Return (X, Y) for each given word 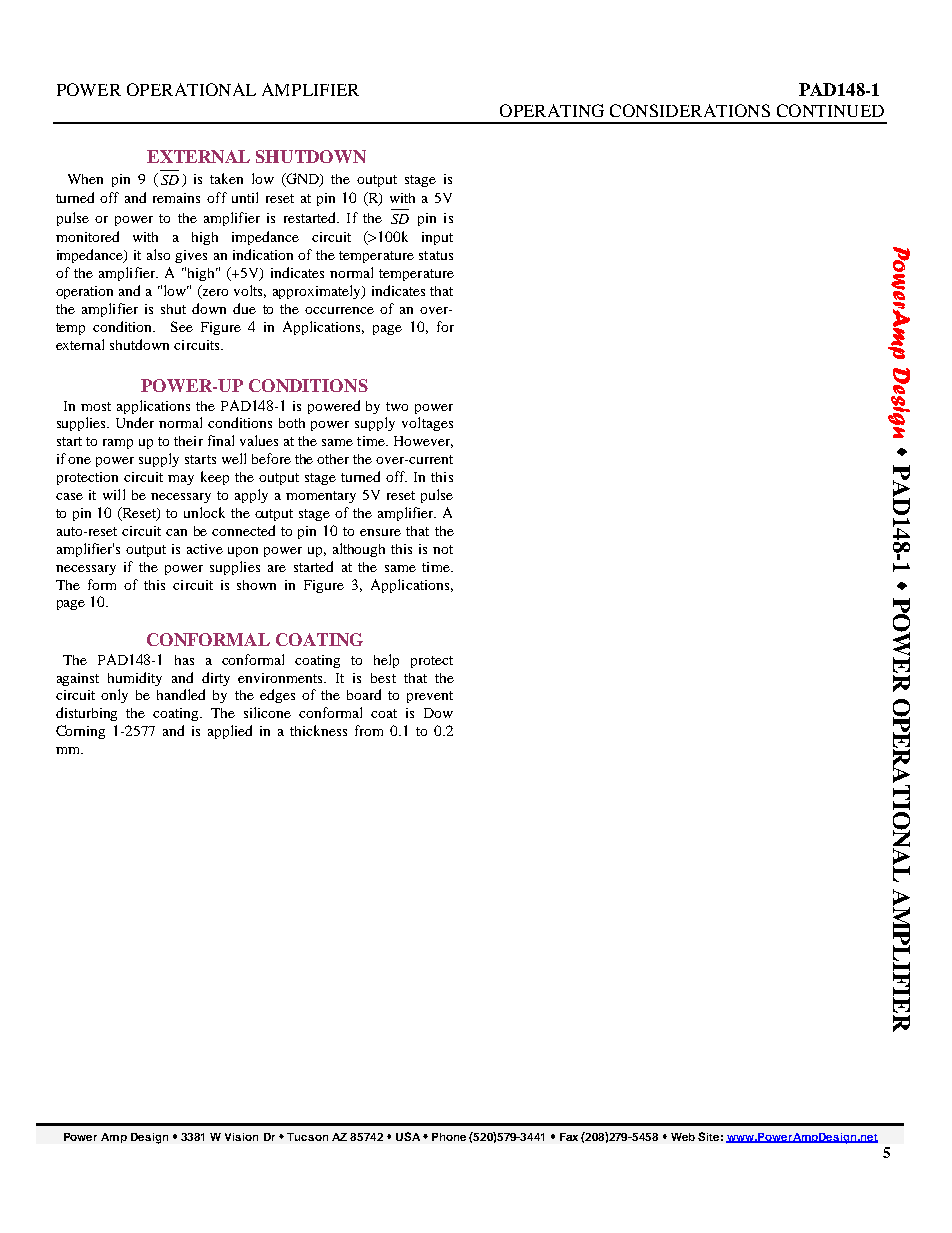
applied (230, 732)
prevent (430, 697)
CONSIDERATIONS (690, 110)
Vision (241, 1137)
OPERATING (552, 110)
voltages (427, 424)
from (369, 730)
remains (176, 198)
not (443, 549)
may (181, 480)
